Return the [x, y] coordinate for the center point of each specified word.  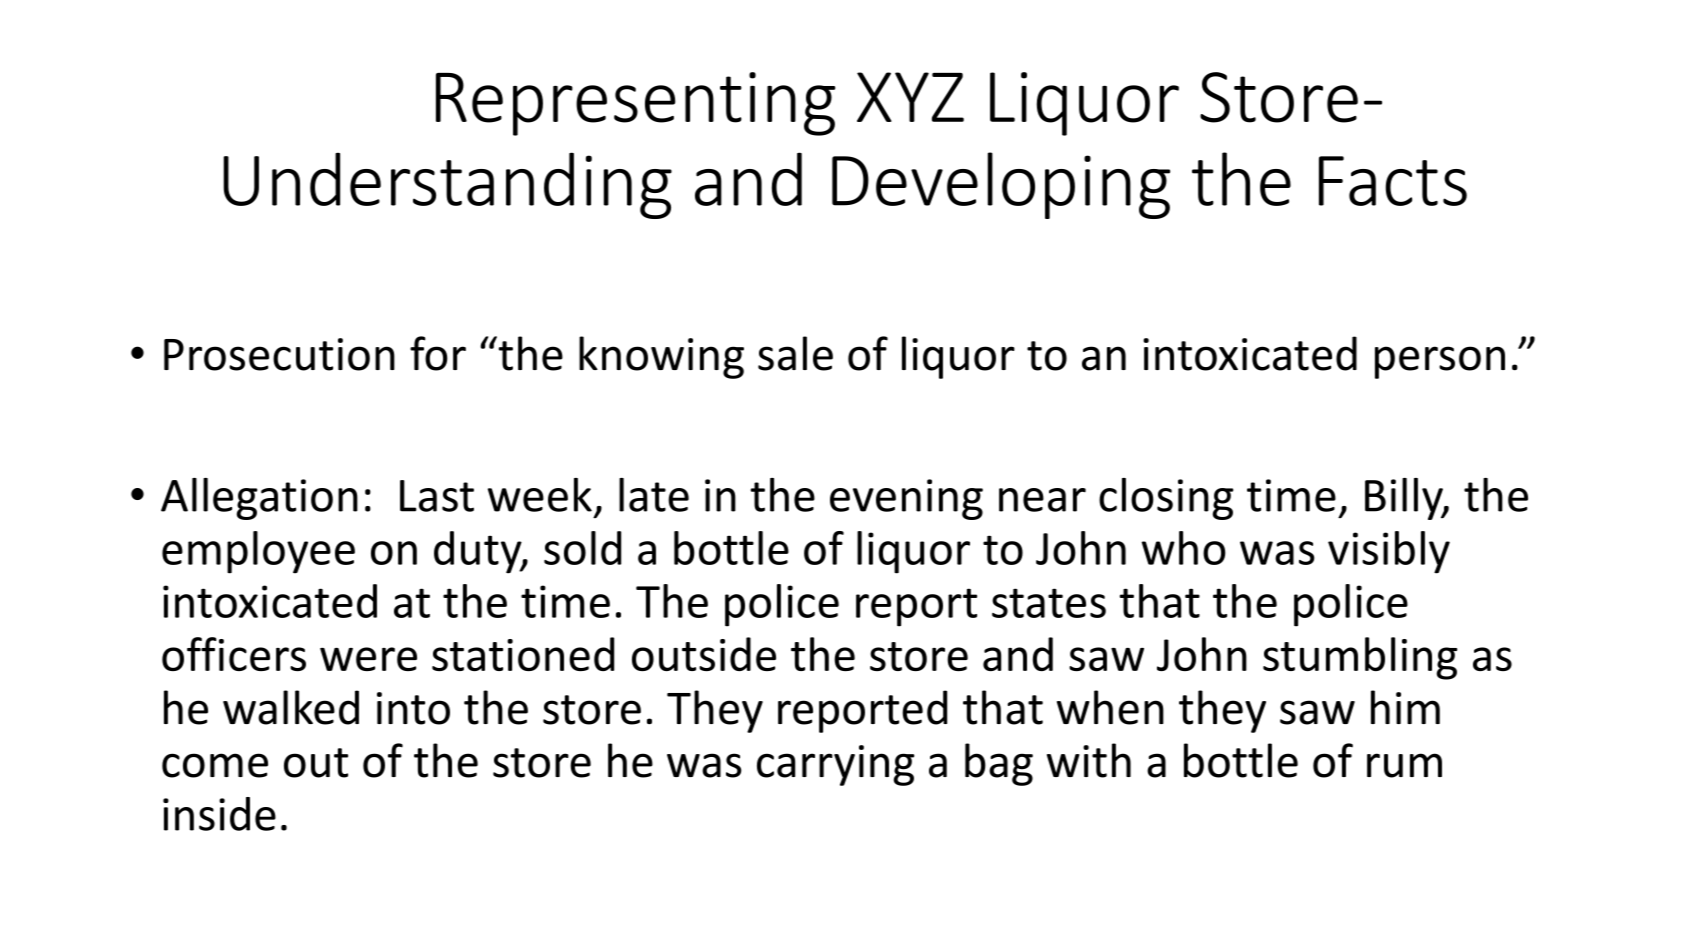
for [438, 353]
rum [1404, 765]
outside [704, 654]
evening [906, 499]
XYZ [910, 97]
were [368, 659]
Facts [1393, 181]
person [1440, 362]
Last [437, 496]
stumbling [1360, 658]
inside [219, 814]
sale [795, 353]
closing [1166, 499]
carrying [836, 765]
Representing [636, 104]
